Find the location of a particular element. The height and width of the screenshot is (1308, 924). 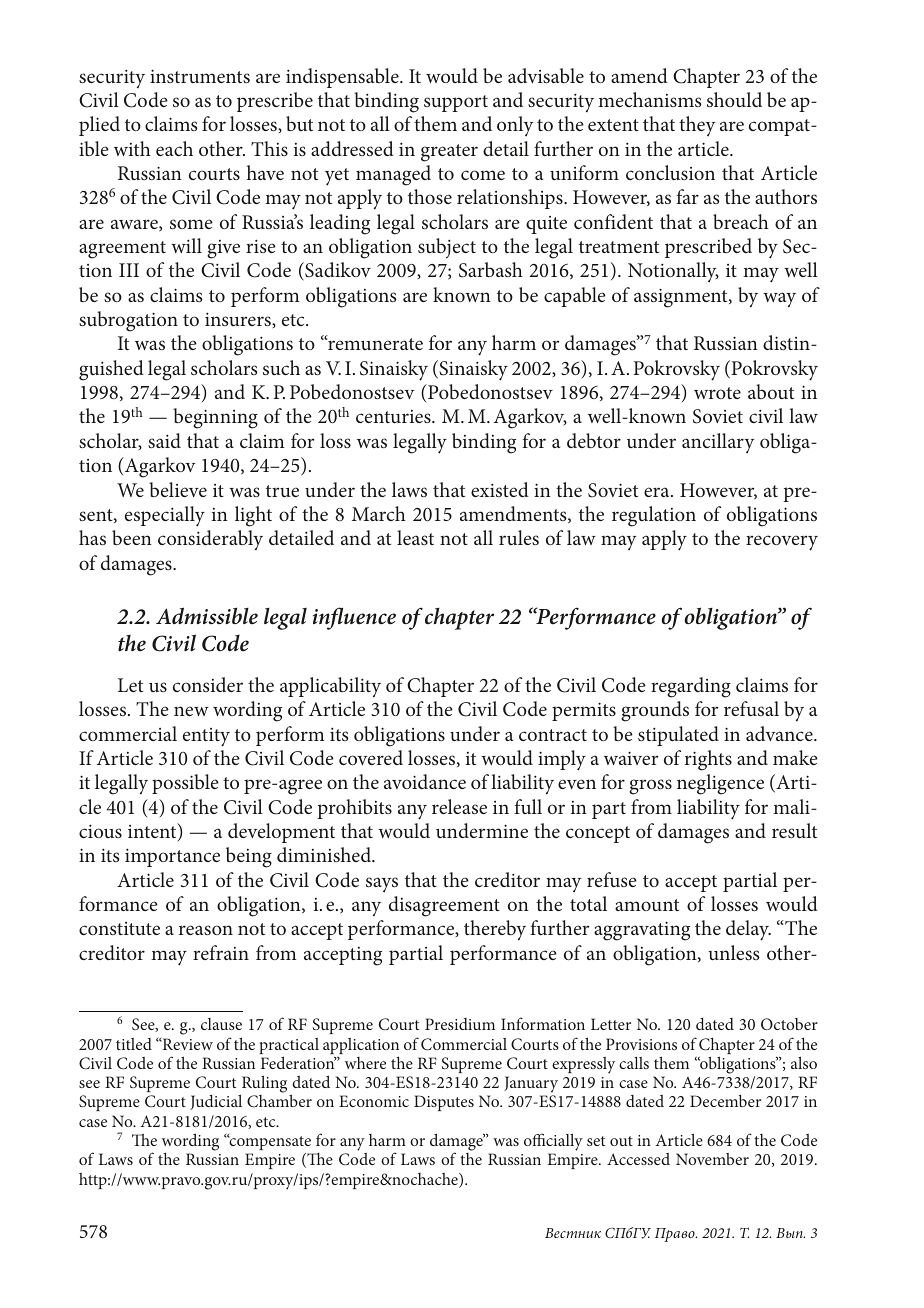

Disputes is located at coordinates (444, 1103).
